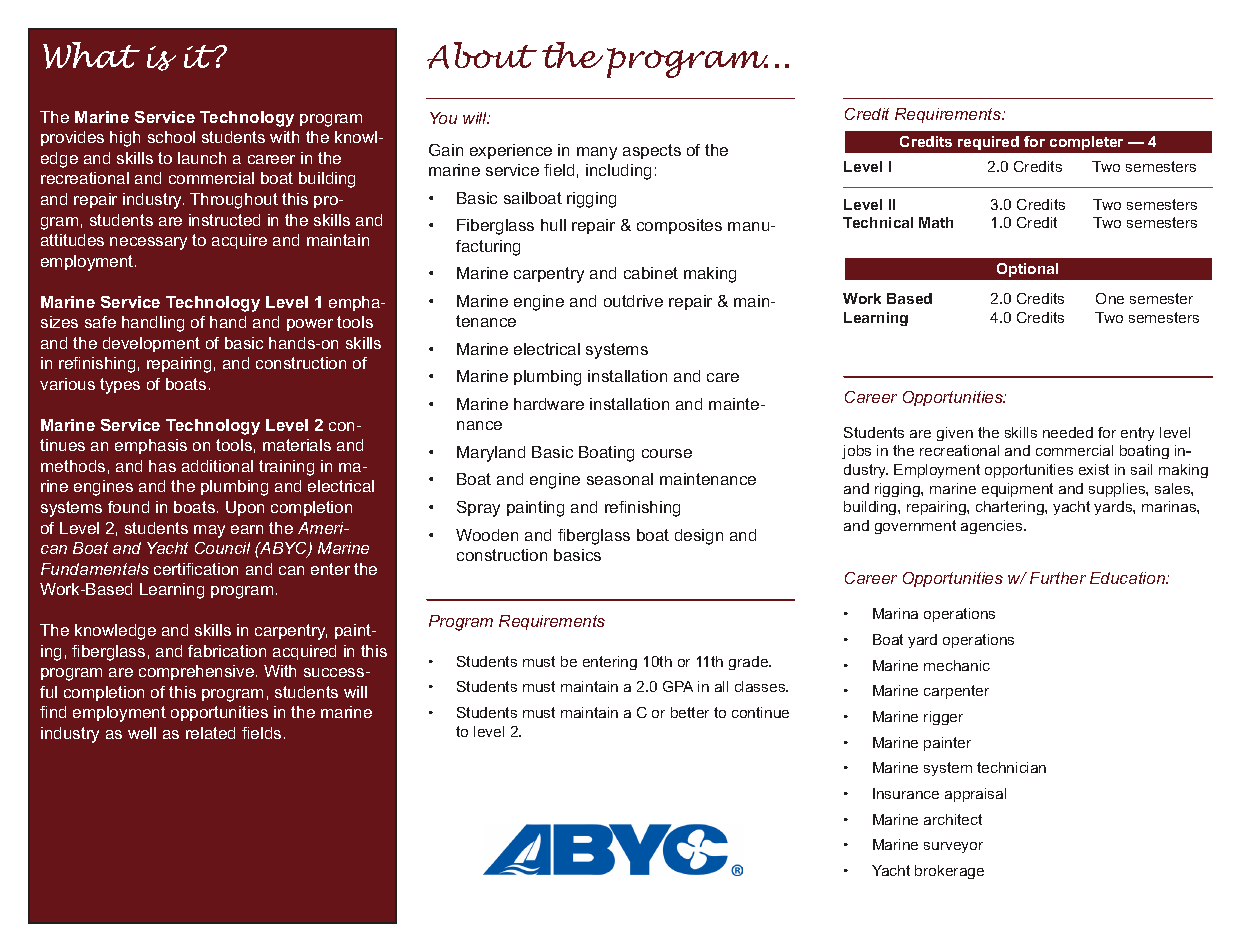  Describe the element at coordinates (597, 153) in the screenshot. I see `many` at that location.
